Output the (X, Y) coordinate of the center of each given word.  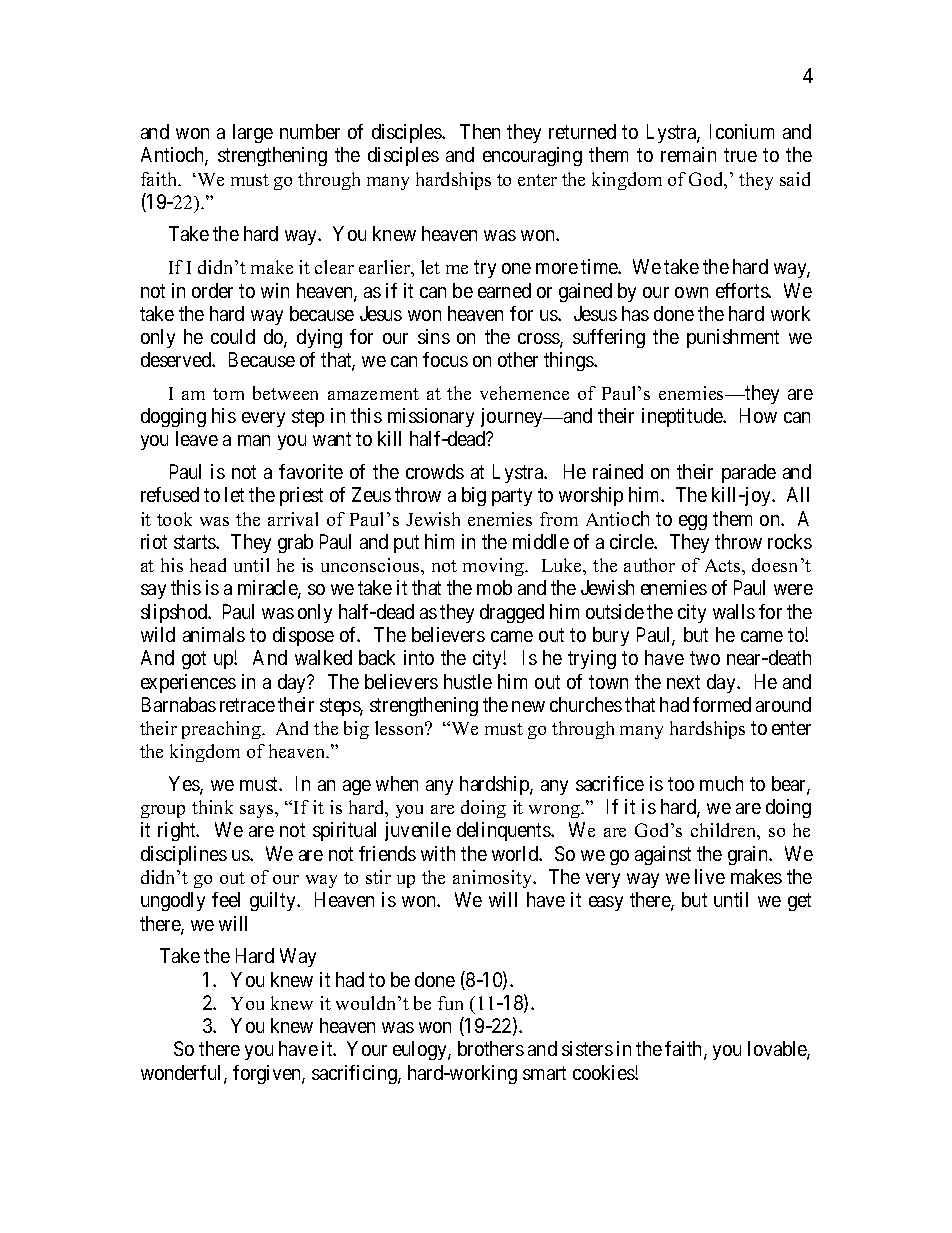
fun (450, 1003)
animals (214, 634)
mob (494, 587)
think (212, 807)
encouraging (532, 156)
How (758, 415)
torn (228, 394)
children (725, 831)
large (253, 133)
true (740, 155)
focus (445, 359)
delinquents (504, 831)
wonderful (183, 1074)
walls (734, 611)
